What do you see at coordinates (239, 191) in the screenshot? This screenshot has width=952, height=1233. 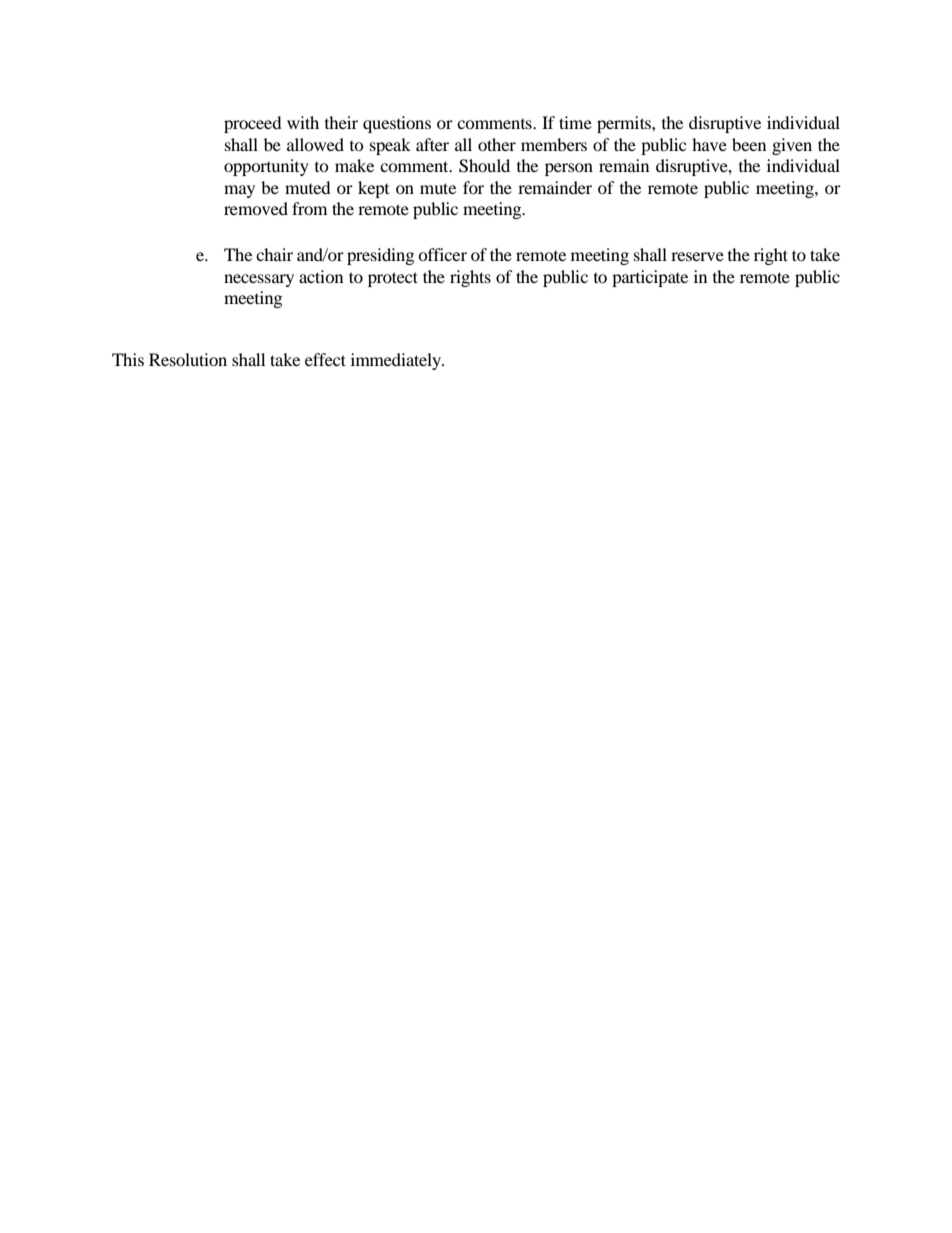 I see `may` at bounding box center [239, 191].
